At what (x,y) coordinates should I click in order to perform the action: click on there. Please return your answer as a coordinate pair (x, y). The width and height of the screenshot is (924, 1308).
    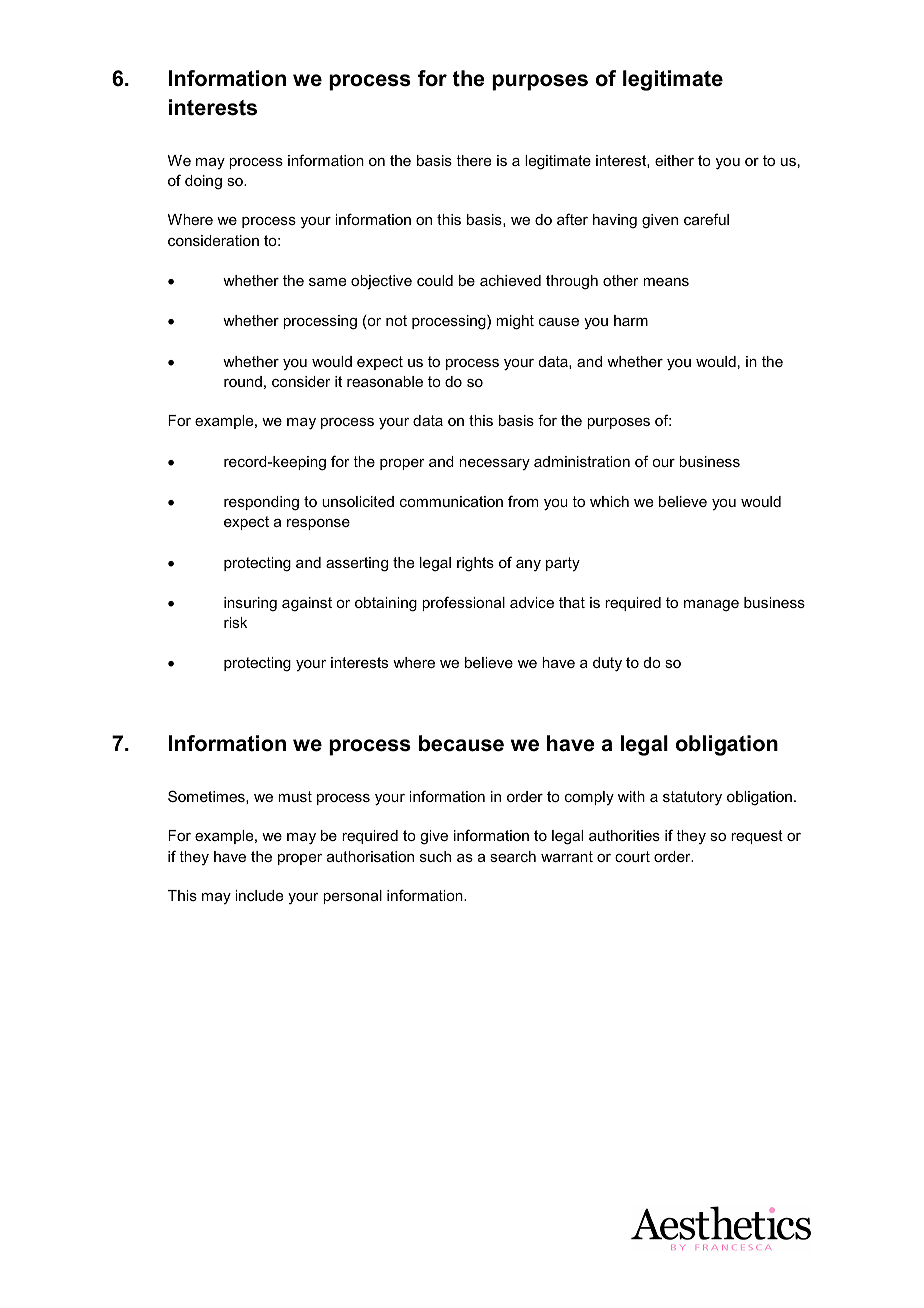
    Looking at the image, I should click on (473, 160).
